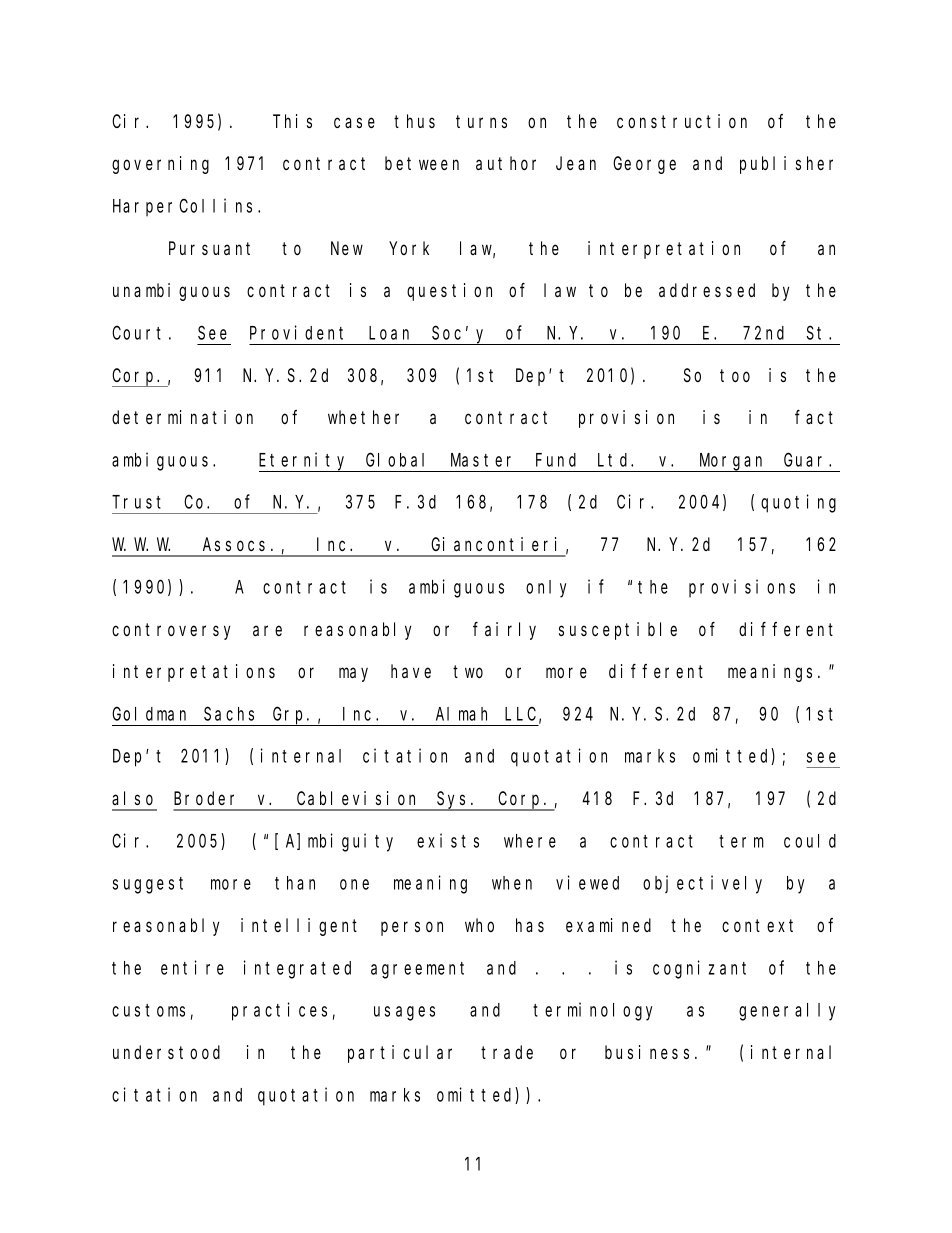 The image size is (952, 1233). What do you see at coordinates (732, 463) in the document?
I see `Morgan` at bounding box center [732, 463].
